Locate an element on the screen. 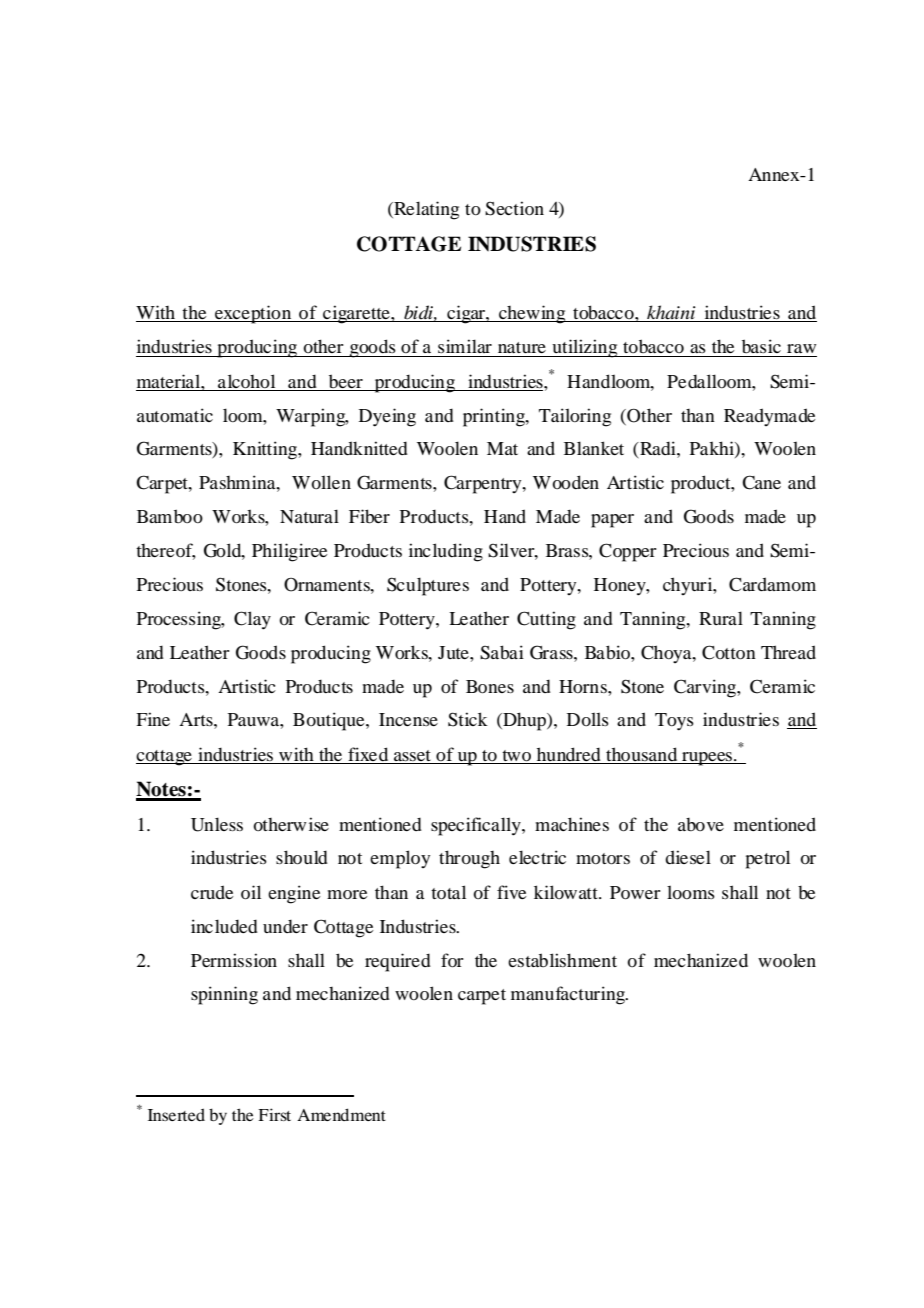 This screenshot has width=924, height=1308. specifically is located at coordinates (477, 826).
